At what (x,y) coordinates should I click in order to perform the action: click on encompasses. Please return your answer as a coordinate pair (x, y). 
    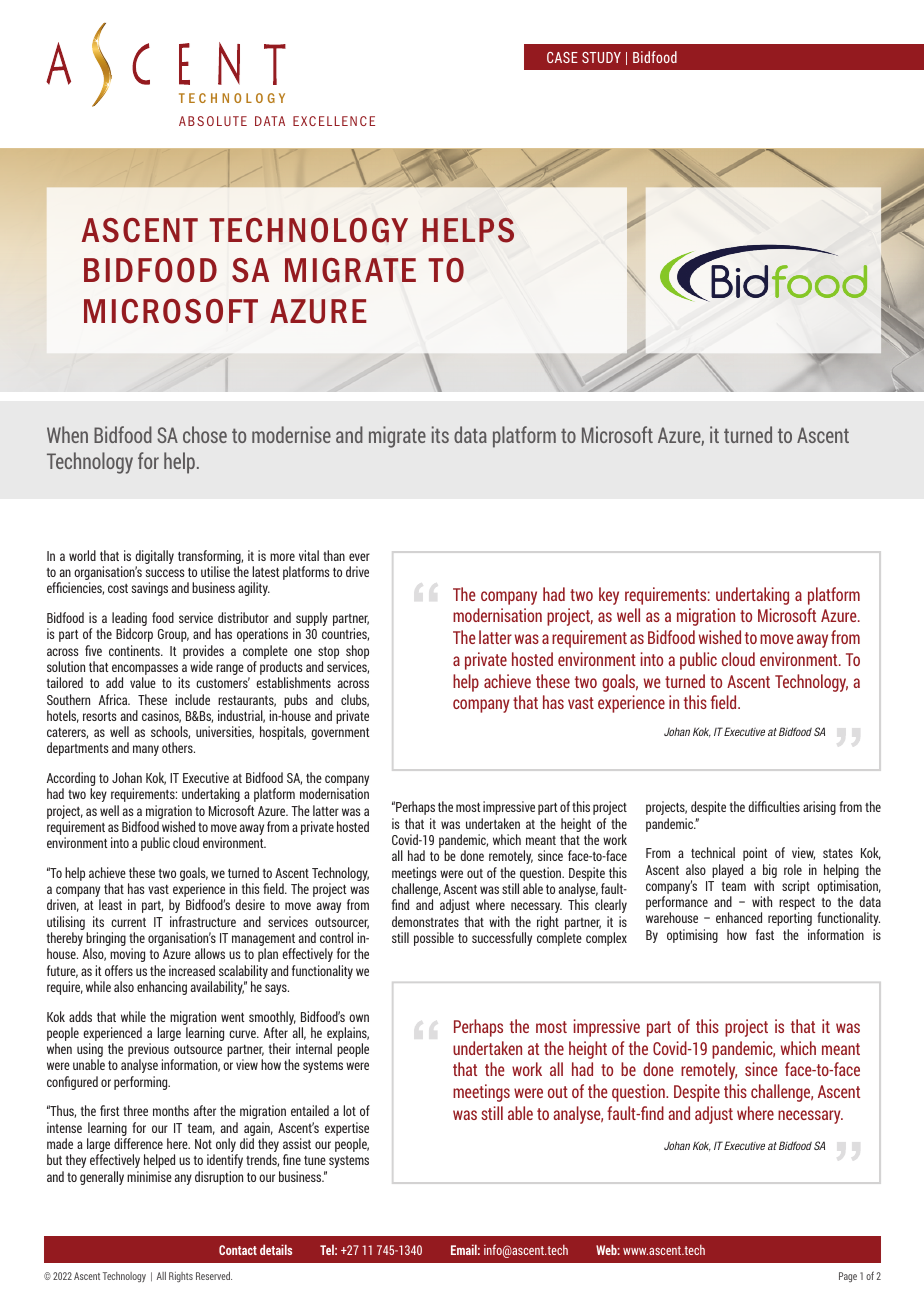
    Looking at the image, I should click on (146, 671).
